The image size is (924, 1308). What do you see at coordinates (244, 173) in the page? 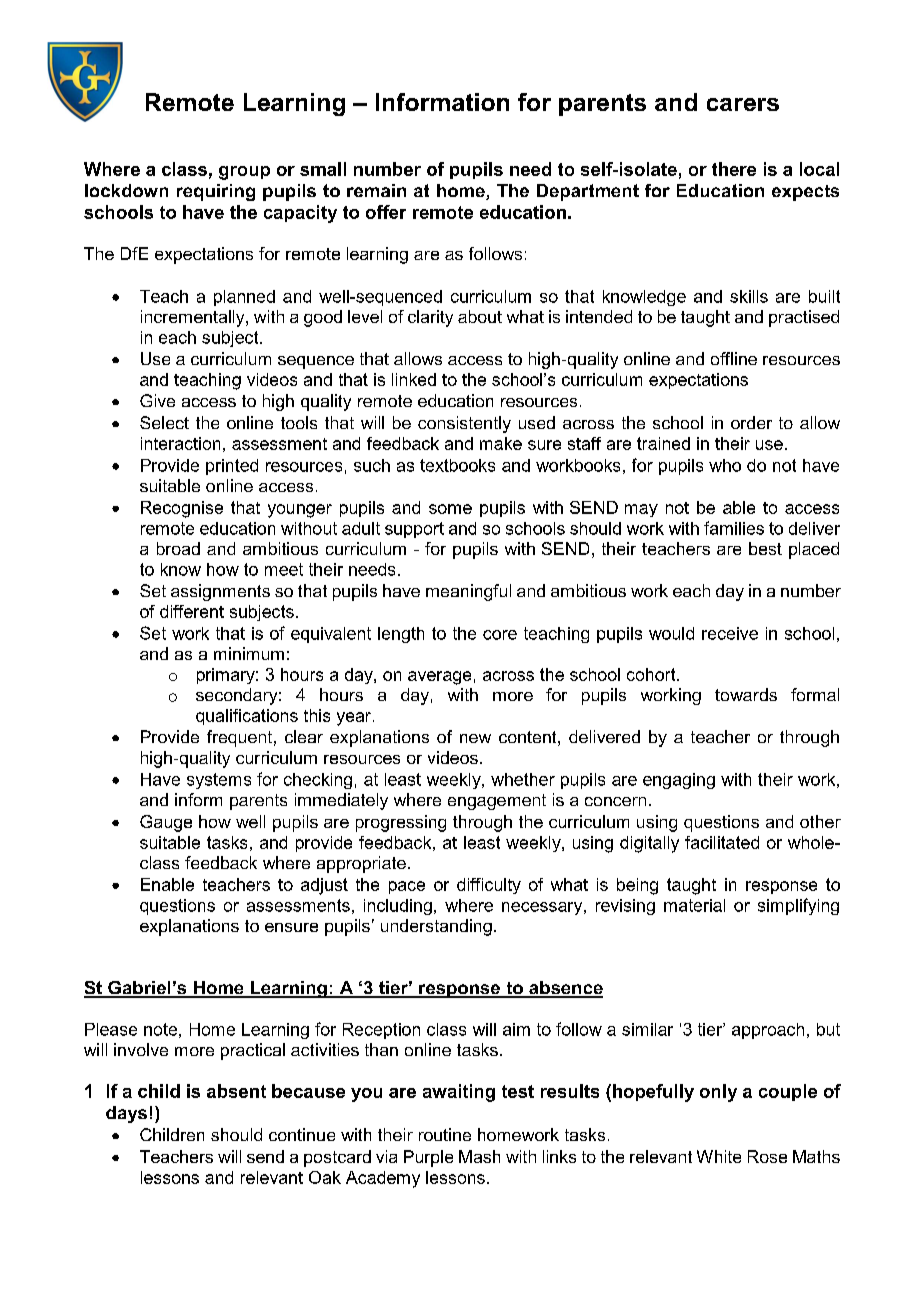
I see `group` at bounding box center [244, 173].
